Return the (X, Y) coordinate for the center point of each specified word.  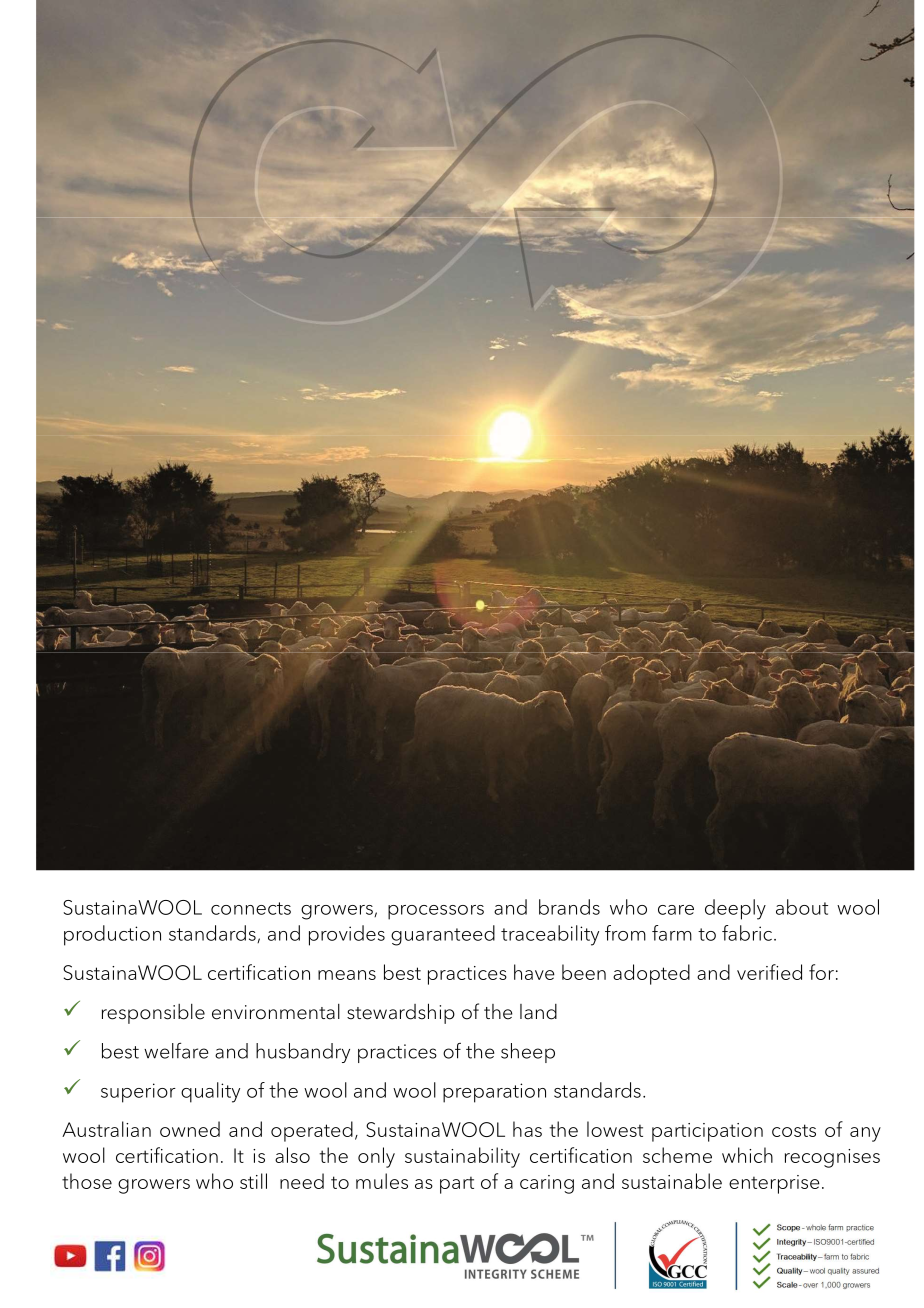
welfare (176, 1050)
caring (547, 1184)
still (253, 1181)
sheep (528, 1053)
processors (436, 912)
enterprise (774, 1184)
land (538, 1012)
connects (251, 908)
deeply (735, 909)
